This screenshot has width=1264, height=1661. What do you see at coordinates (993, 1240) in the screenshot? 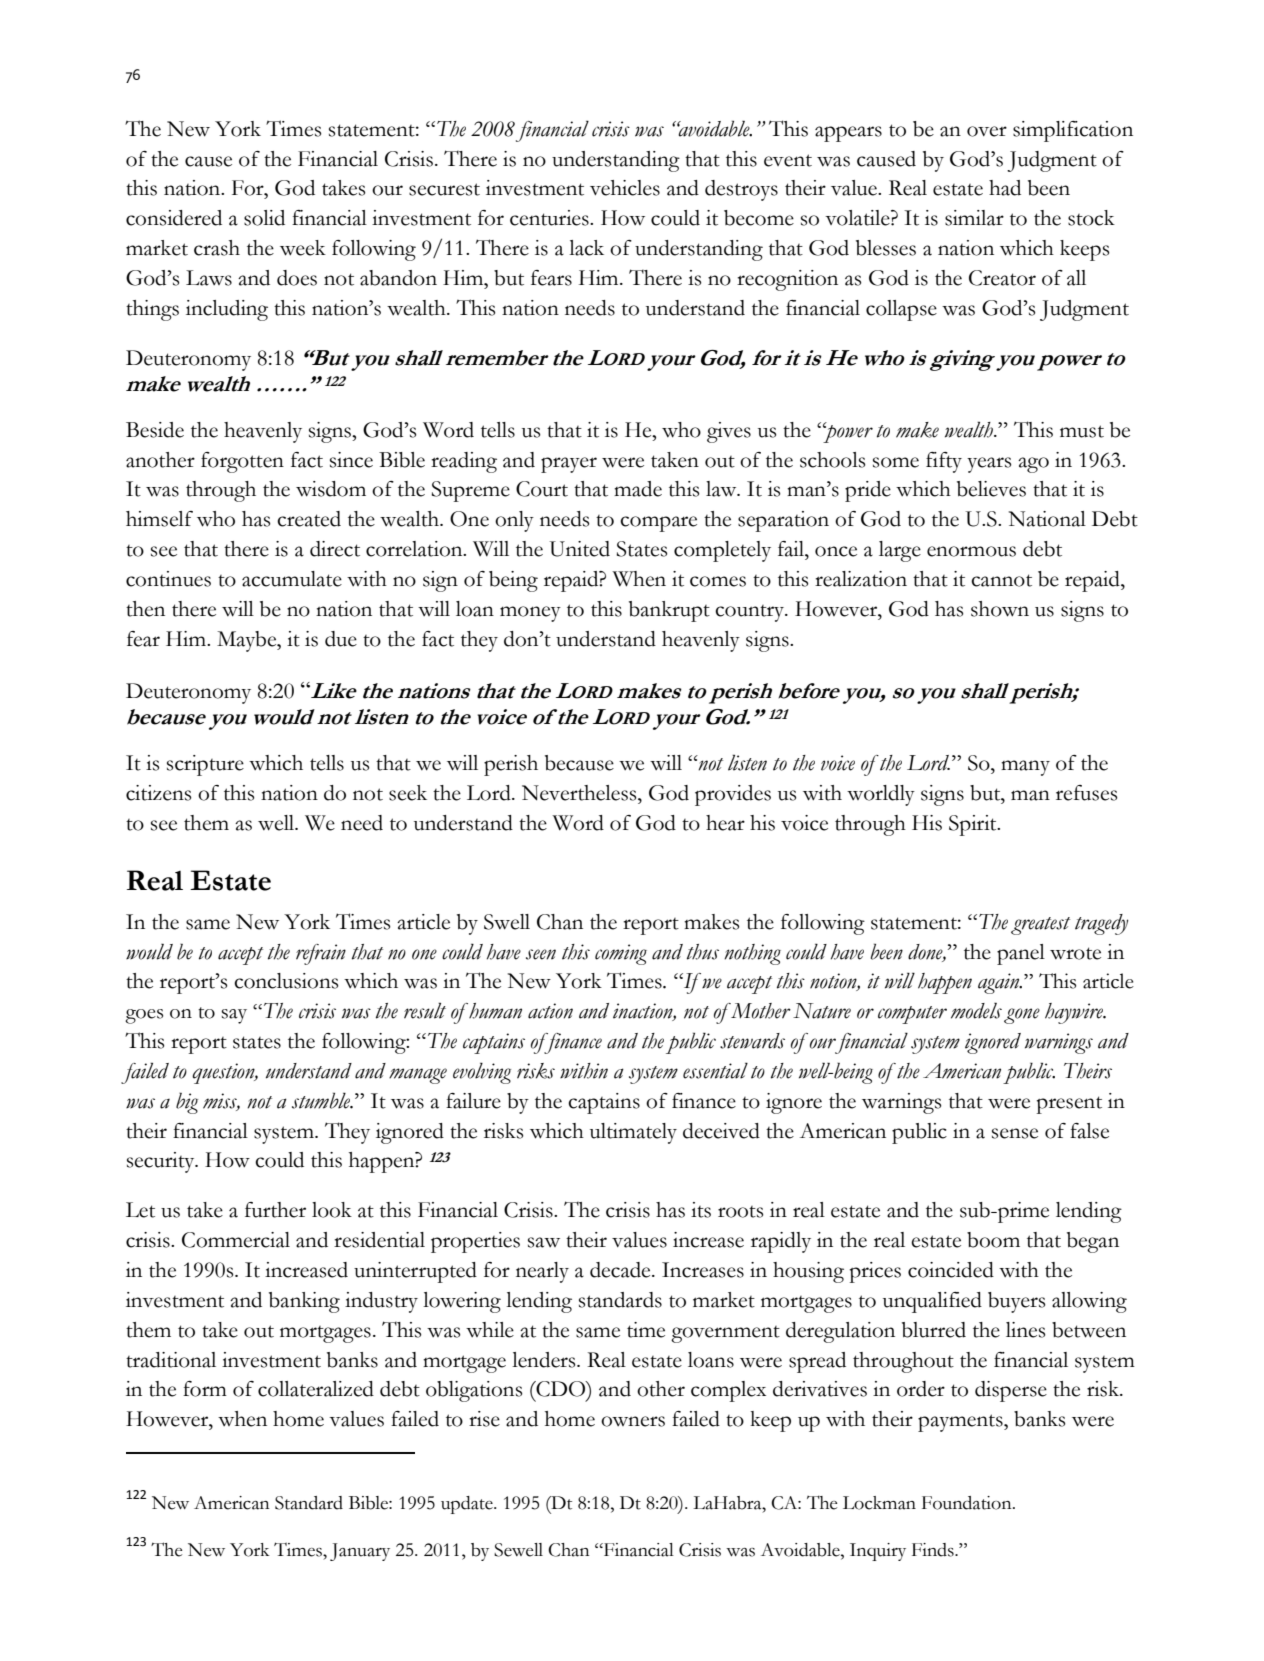
I see `boom` at bounding box center [993, 1240].
